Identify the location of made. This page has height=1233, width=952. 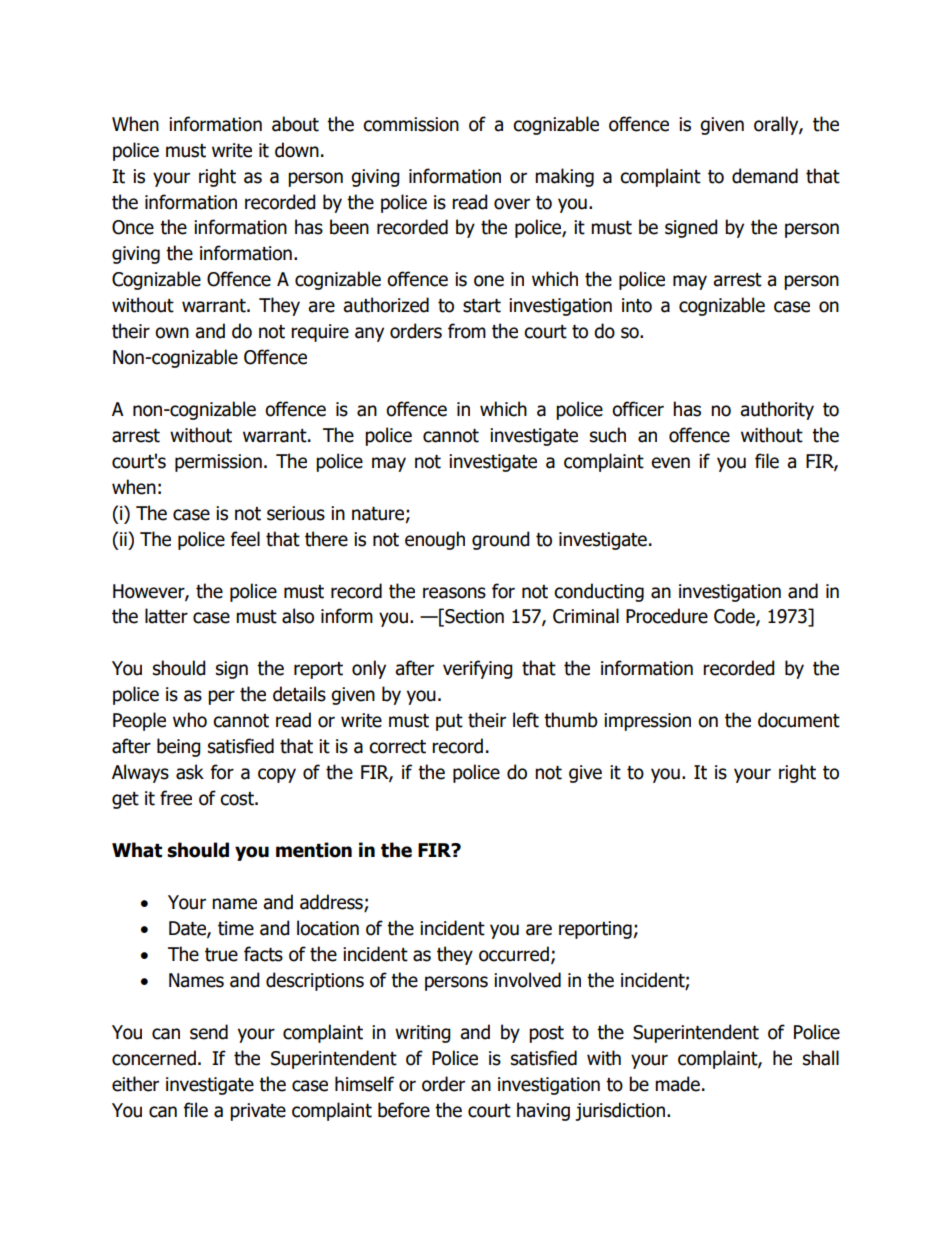
(677, 1084).
